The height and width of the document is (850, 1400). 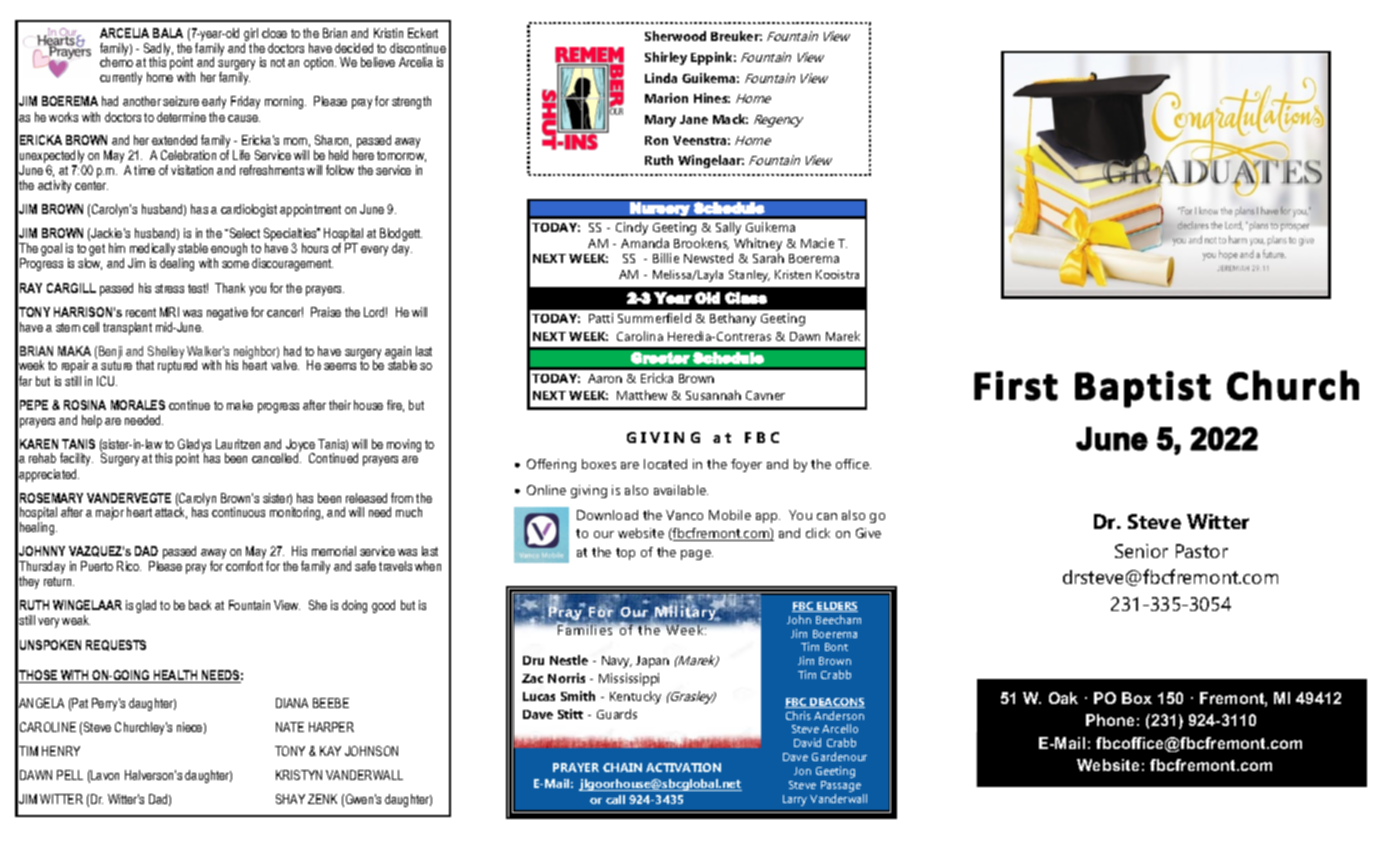 I want to click on Bethany, so click(x=733, y=319).
